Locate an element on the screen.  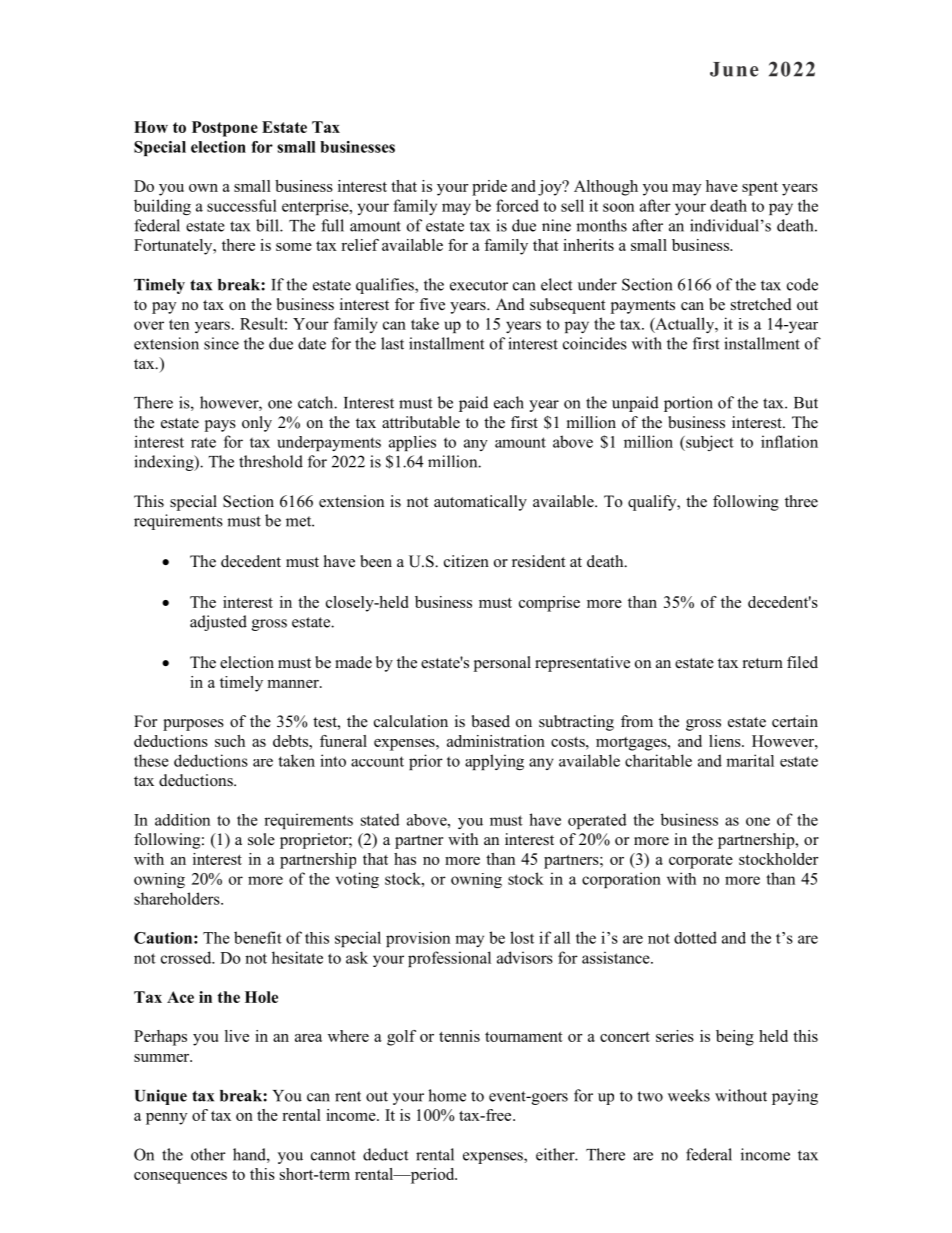
weeks is located at coordinates (689, 1095).
